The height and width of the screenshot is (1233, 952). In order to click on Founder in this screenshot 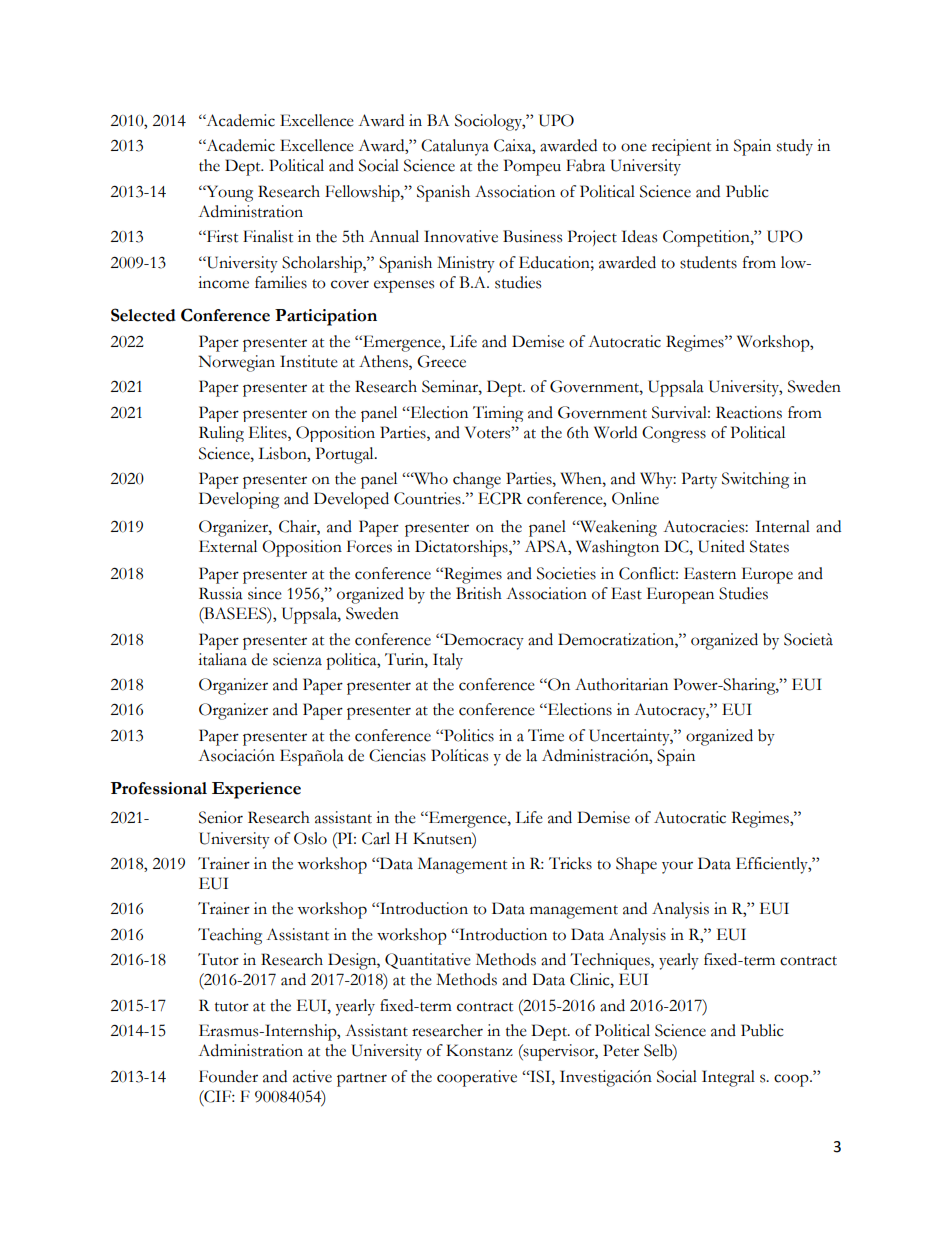, I will do `click(228, 1076)`.
